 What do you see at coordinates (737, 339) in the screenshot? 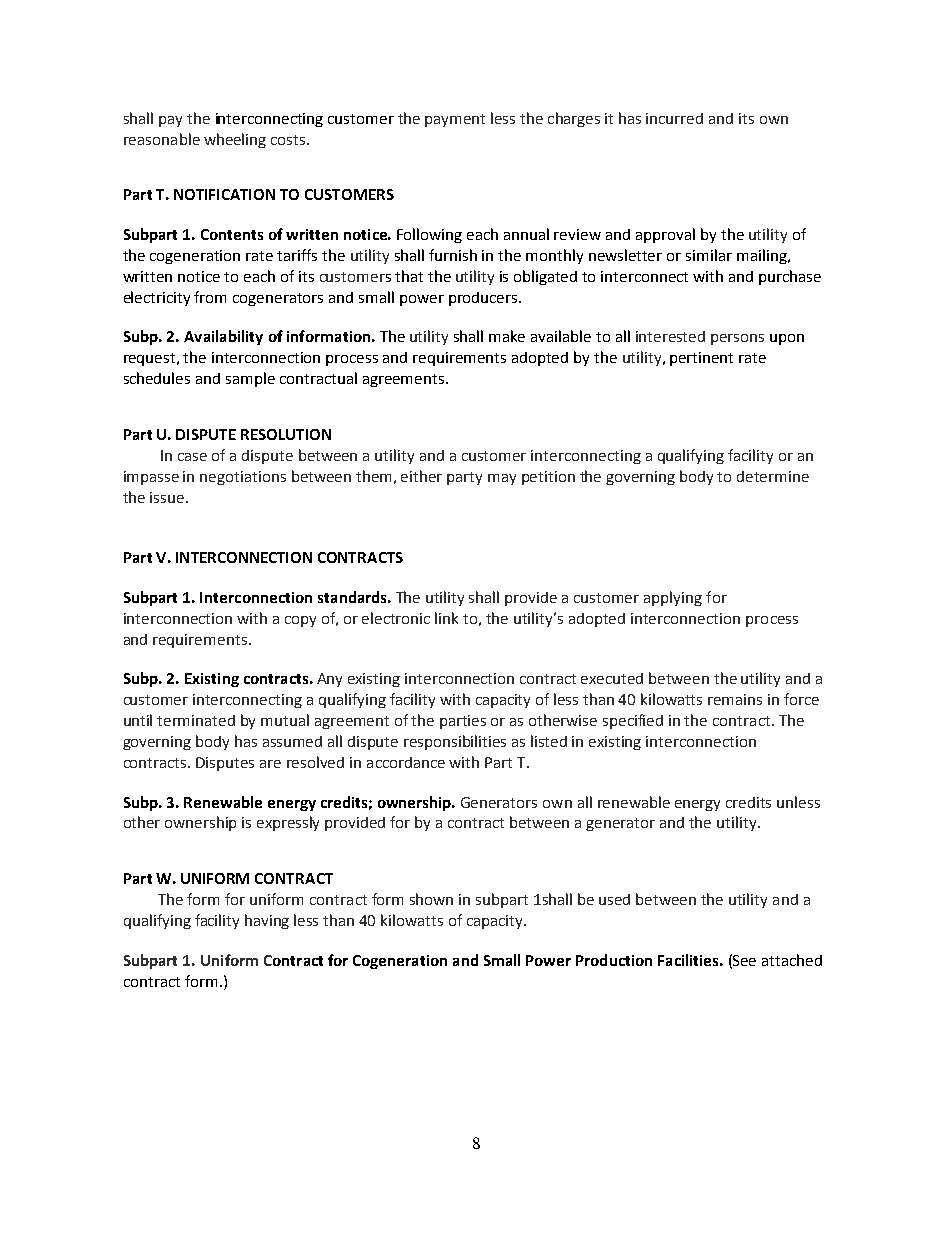
I see `persons` at bounding box center [737, 339].
